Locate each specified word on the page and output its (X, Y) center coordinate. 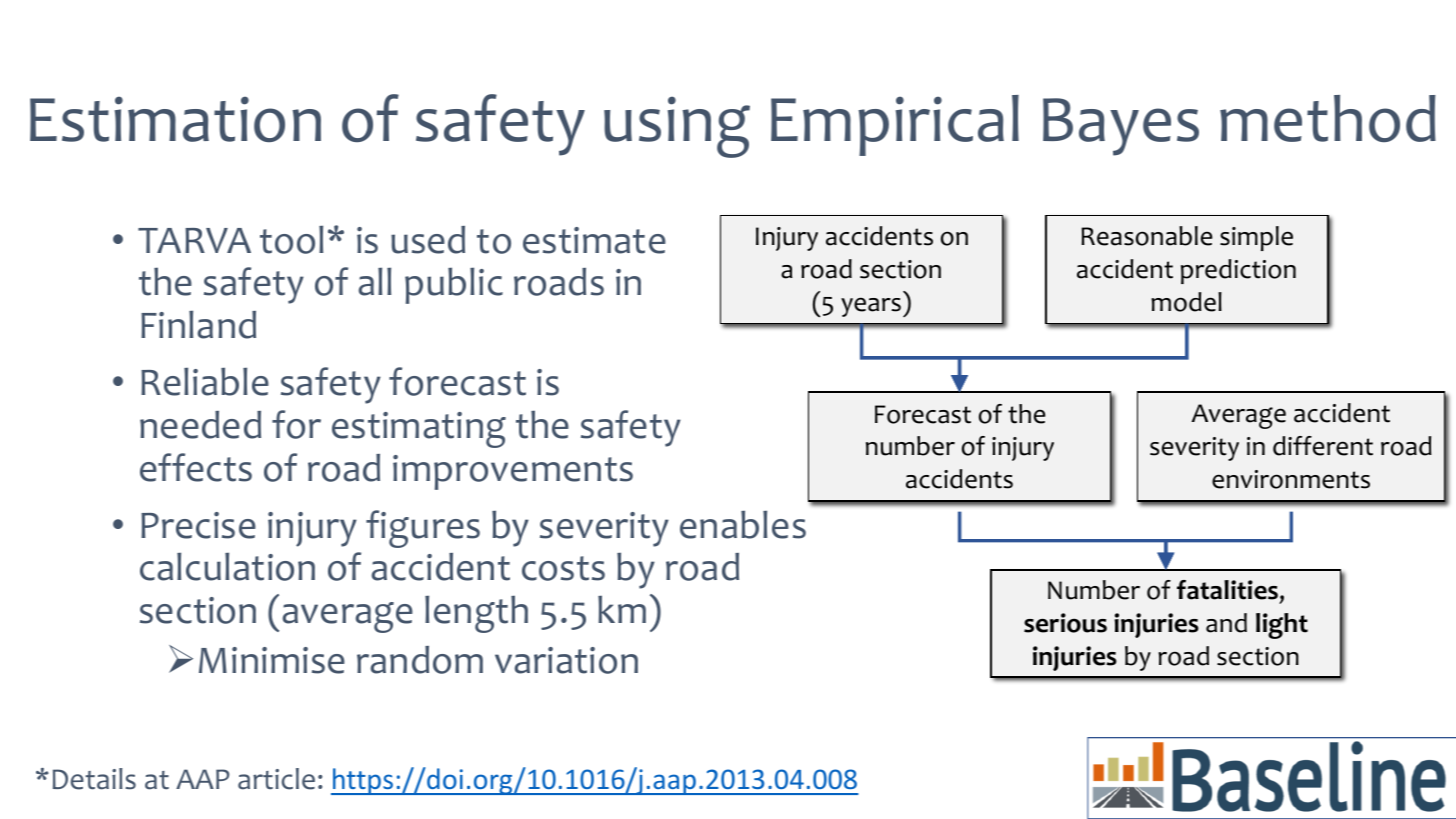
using (677, 127)
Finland (198, 324)
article (276, 779)
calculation (227, 566)
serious (1065, 623)
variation (566, 660)
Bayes (1121, 127)
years (871, 307)
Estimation (175, 119)
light (1282, 626)
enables (743, 524)
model (1186, 302)
